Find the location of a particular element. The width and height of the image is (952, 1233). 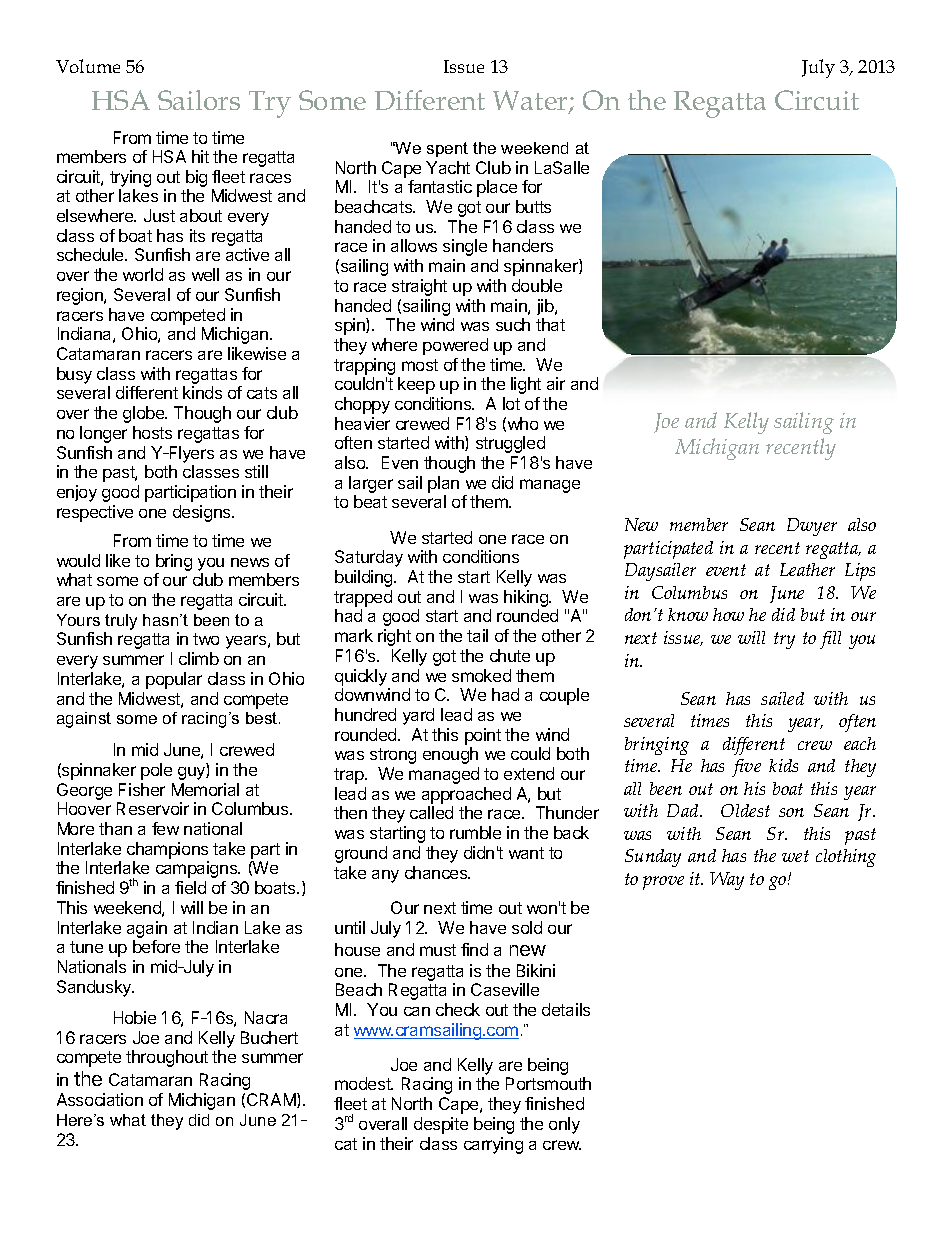

five is located at coordinates (746, 768).
